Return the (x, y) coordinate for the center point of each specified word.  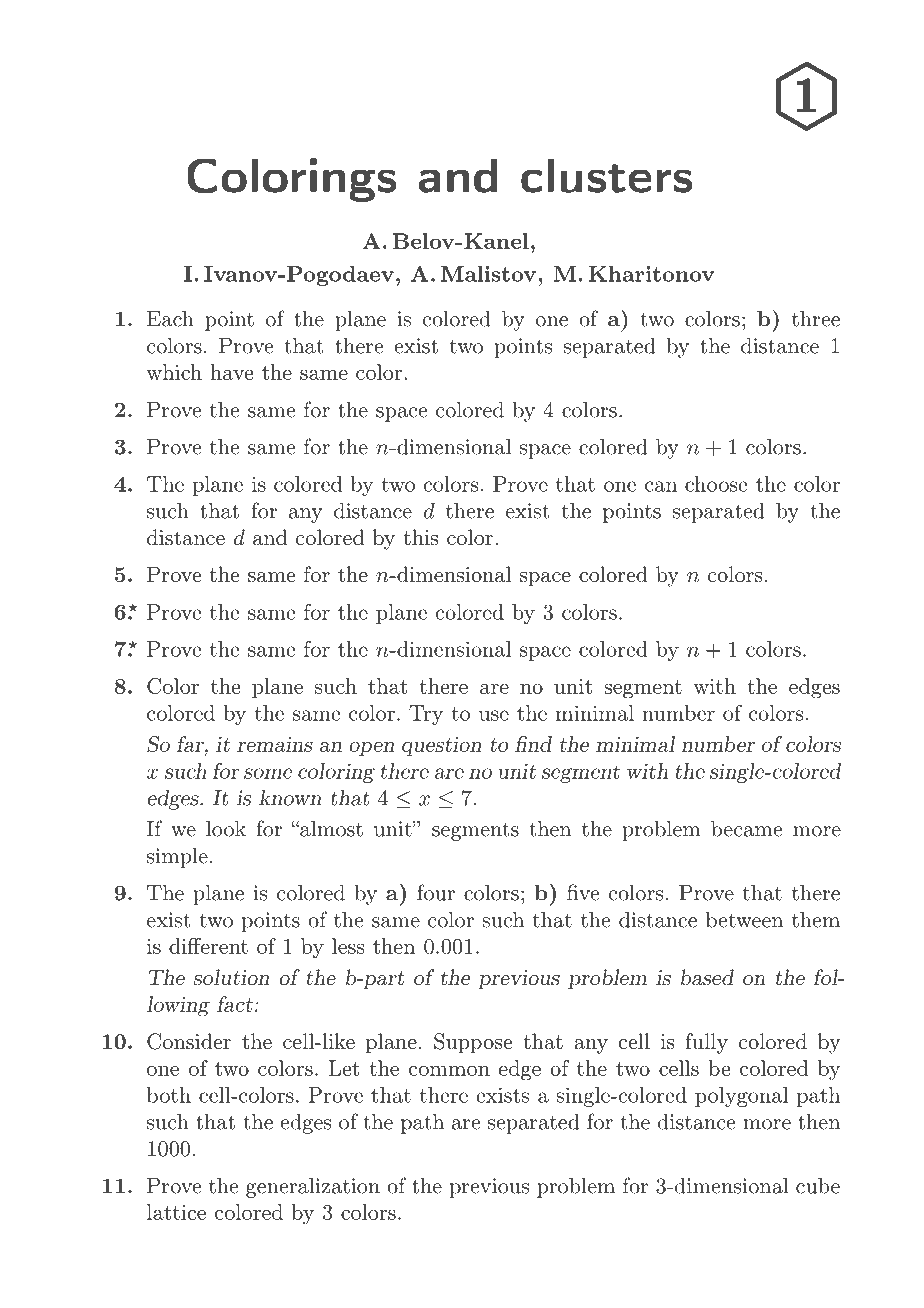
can (661, 486)
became (746, 829)
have (231, 372)
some (268, 773)
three (816, 319)
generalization (313, 1188)
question (442, 746)
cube (818, 1186)
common (449, 1070)
